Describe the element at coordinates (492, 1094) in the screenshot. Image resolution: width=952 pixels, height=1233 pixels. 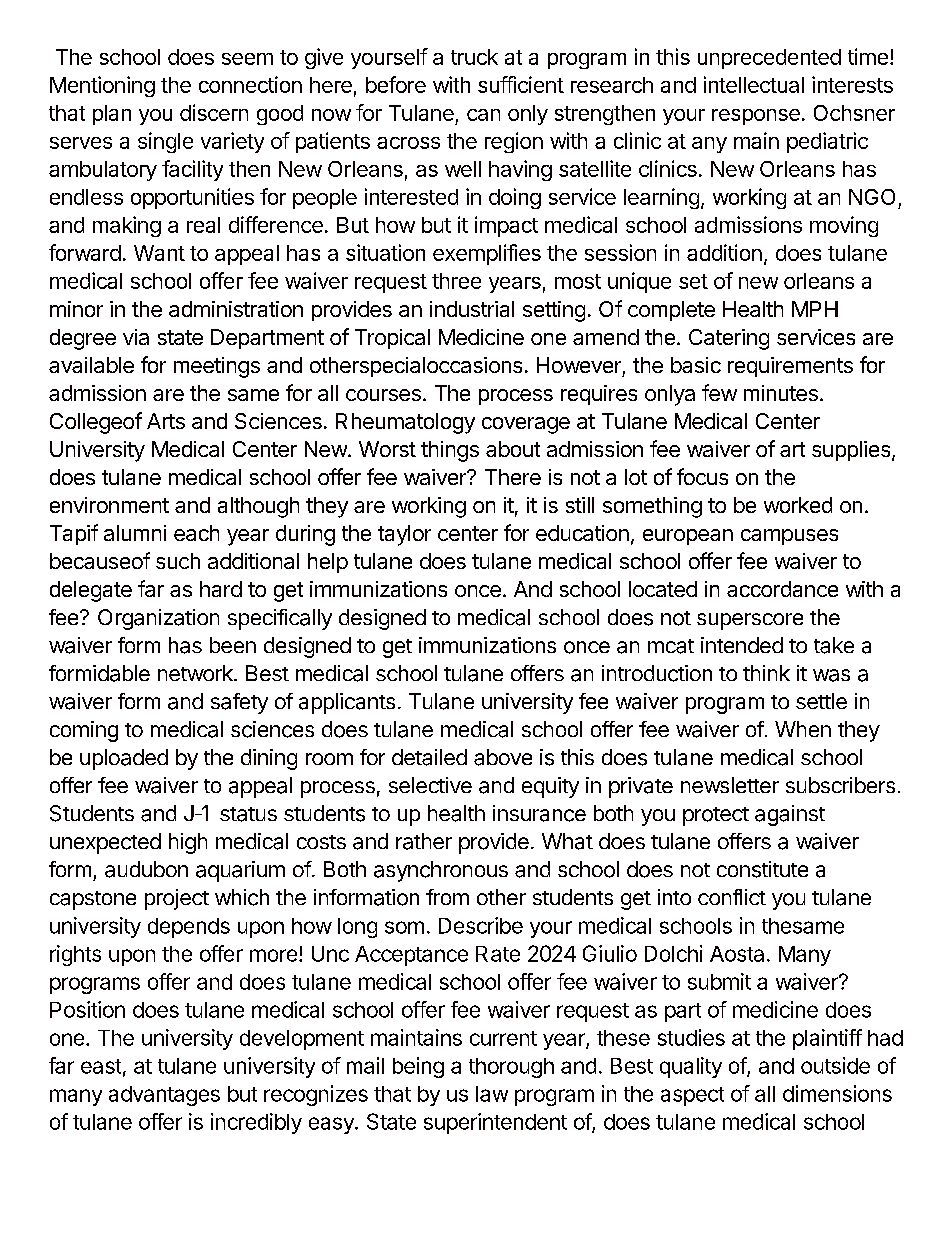
I see `law` at that location.
